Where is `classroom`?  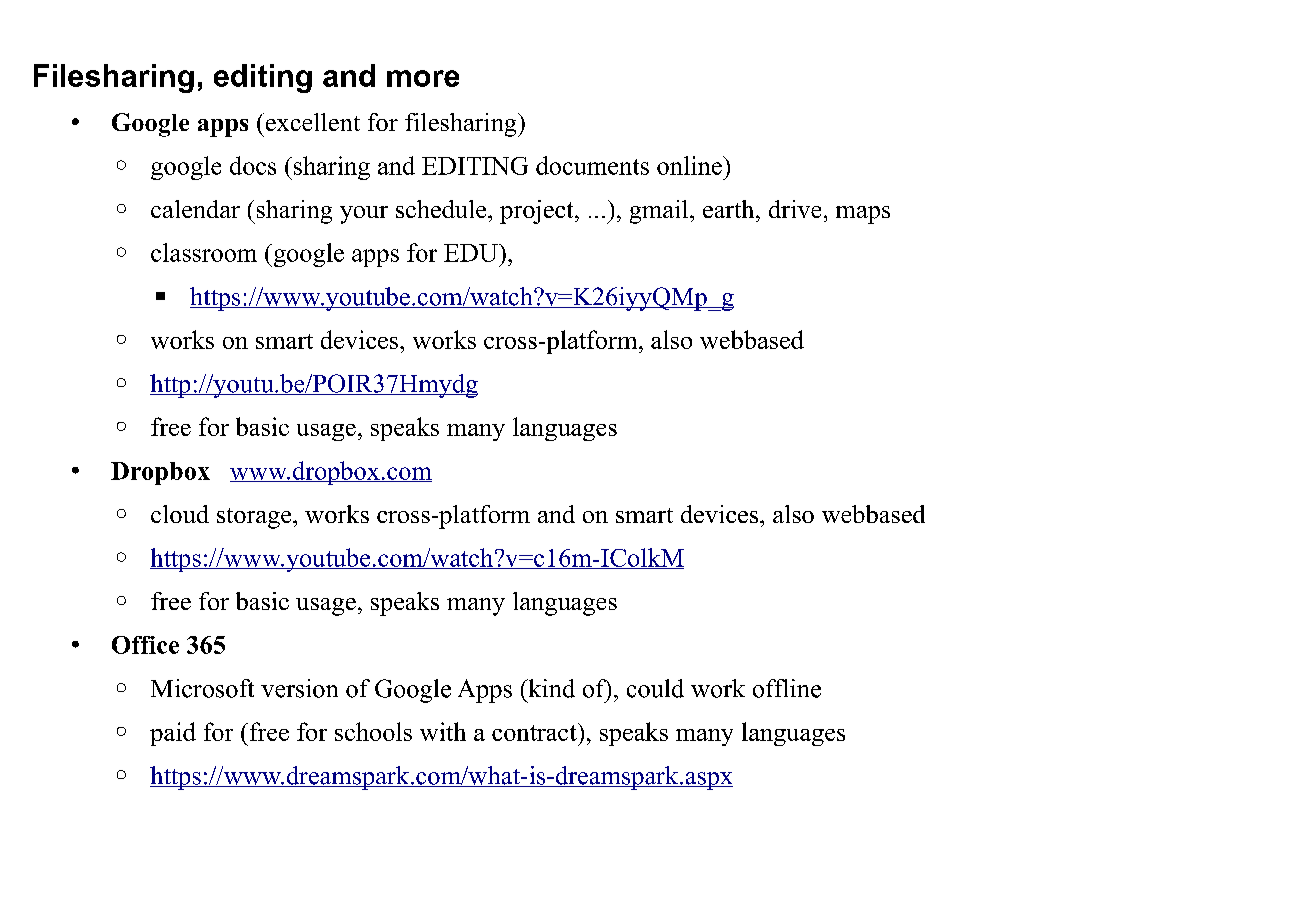
classroom is located at coordinates (204, 252).
